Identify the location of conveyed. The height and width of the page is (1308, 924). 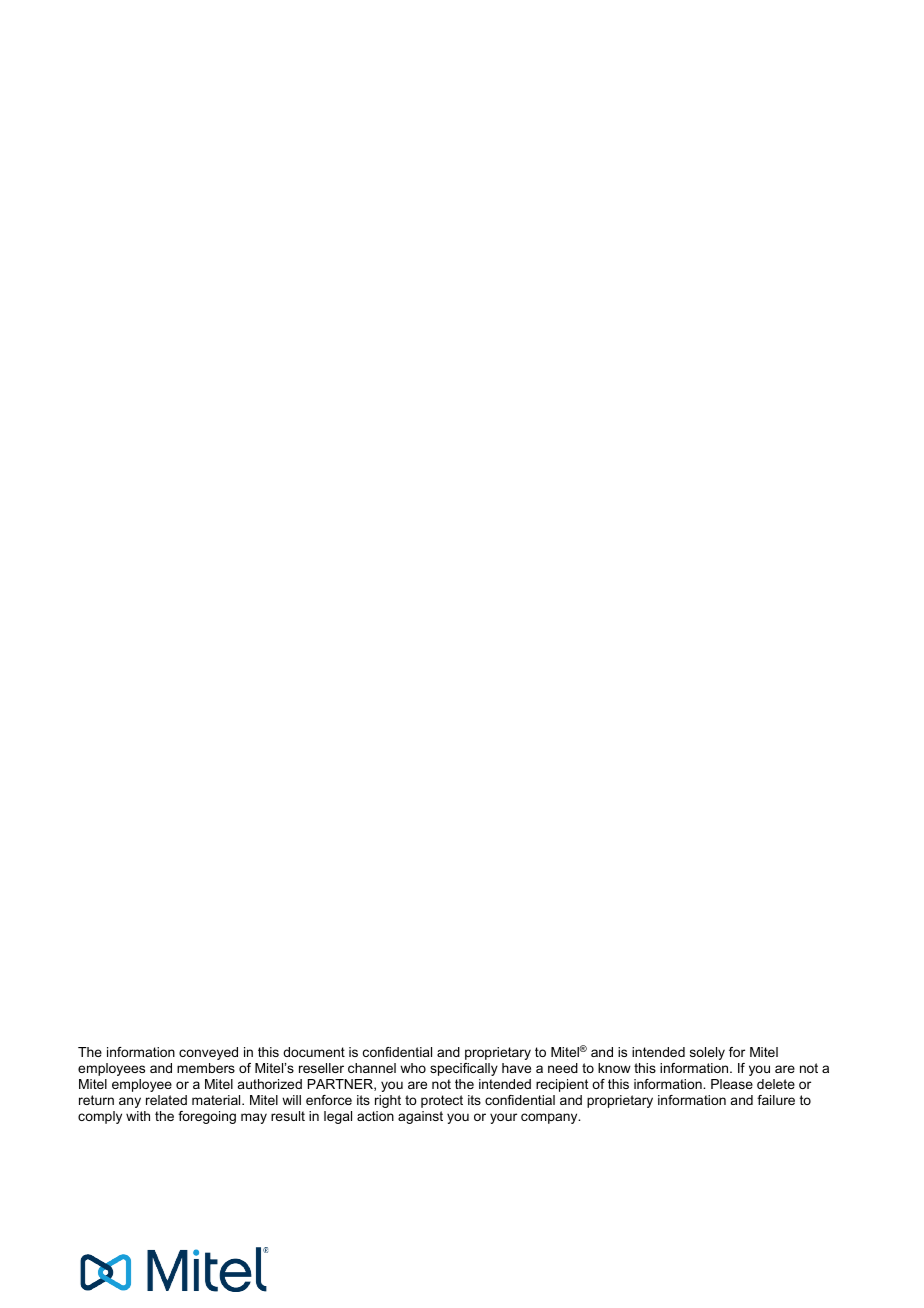
(208, 1053).
